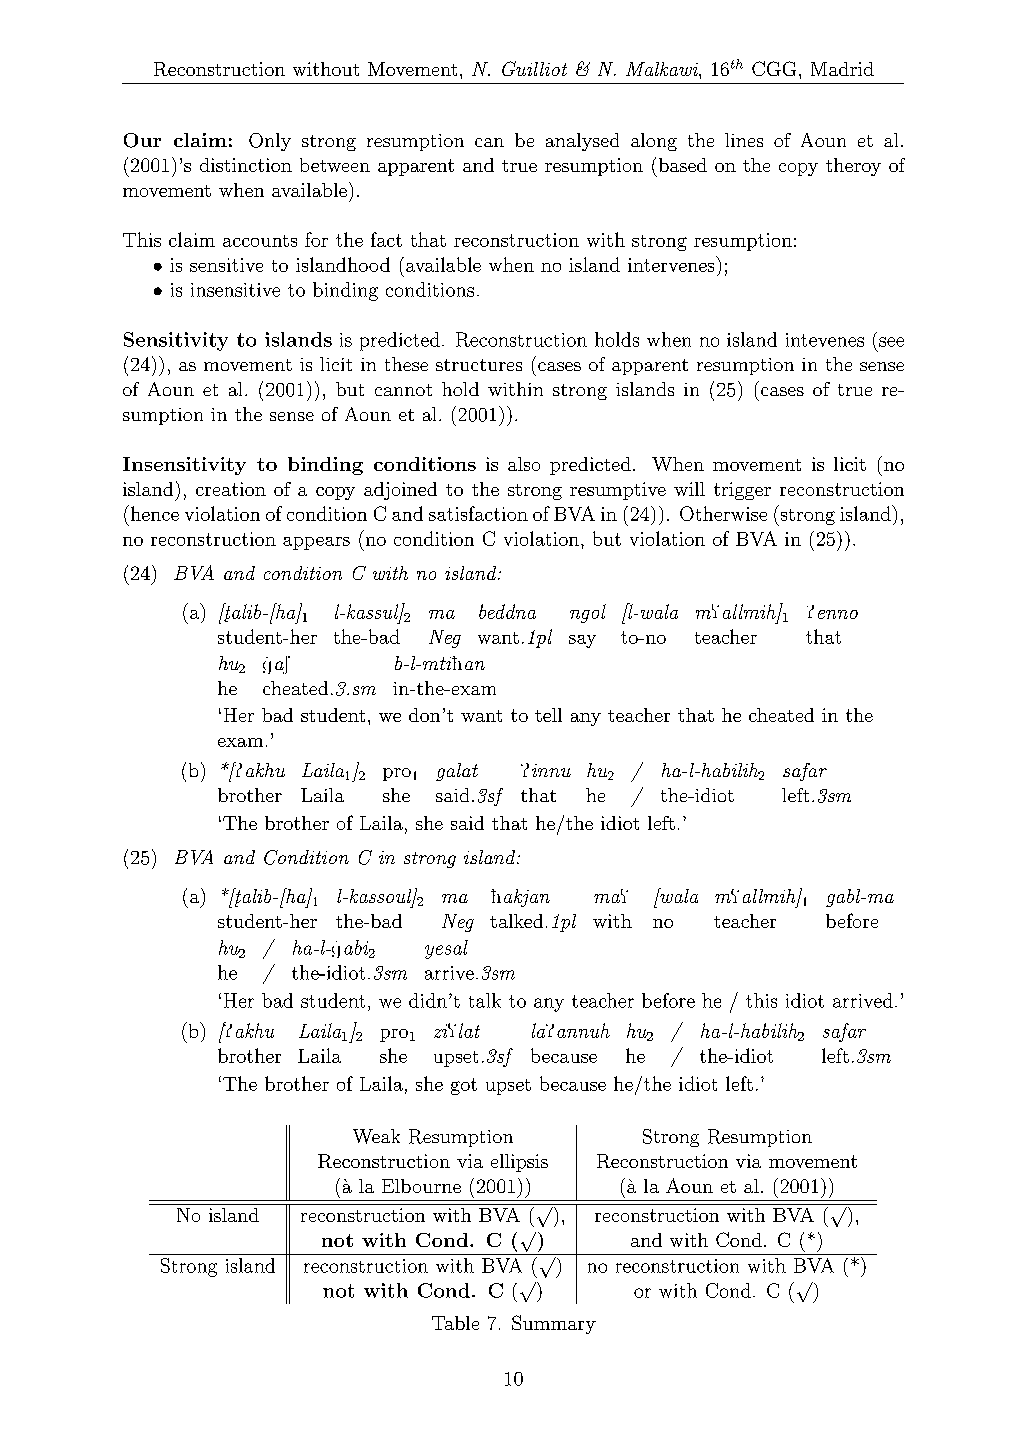 The height and width of the document is (1452, 1027). I want to click on see, so click(891, 342).
